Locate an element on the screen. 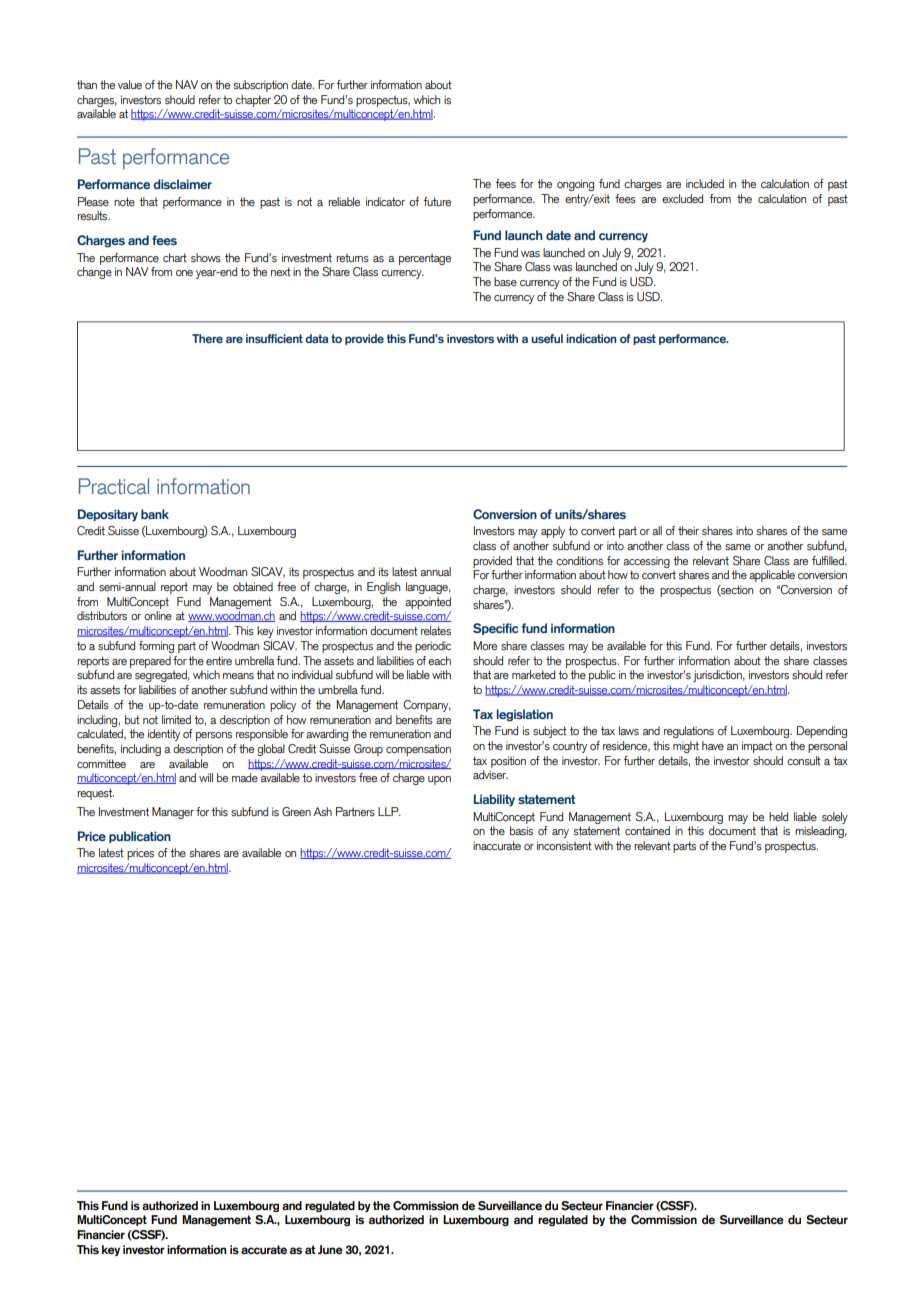  held is located at coordinates (778, 816).
